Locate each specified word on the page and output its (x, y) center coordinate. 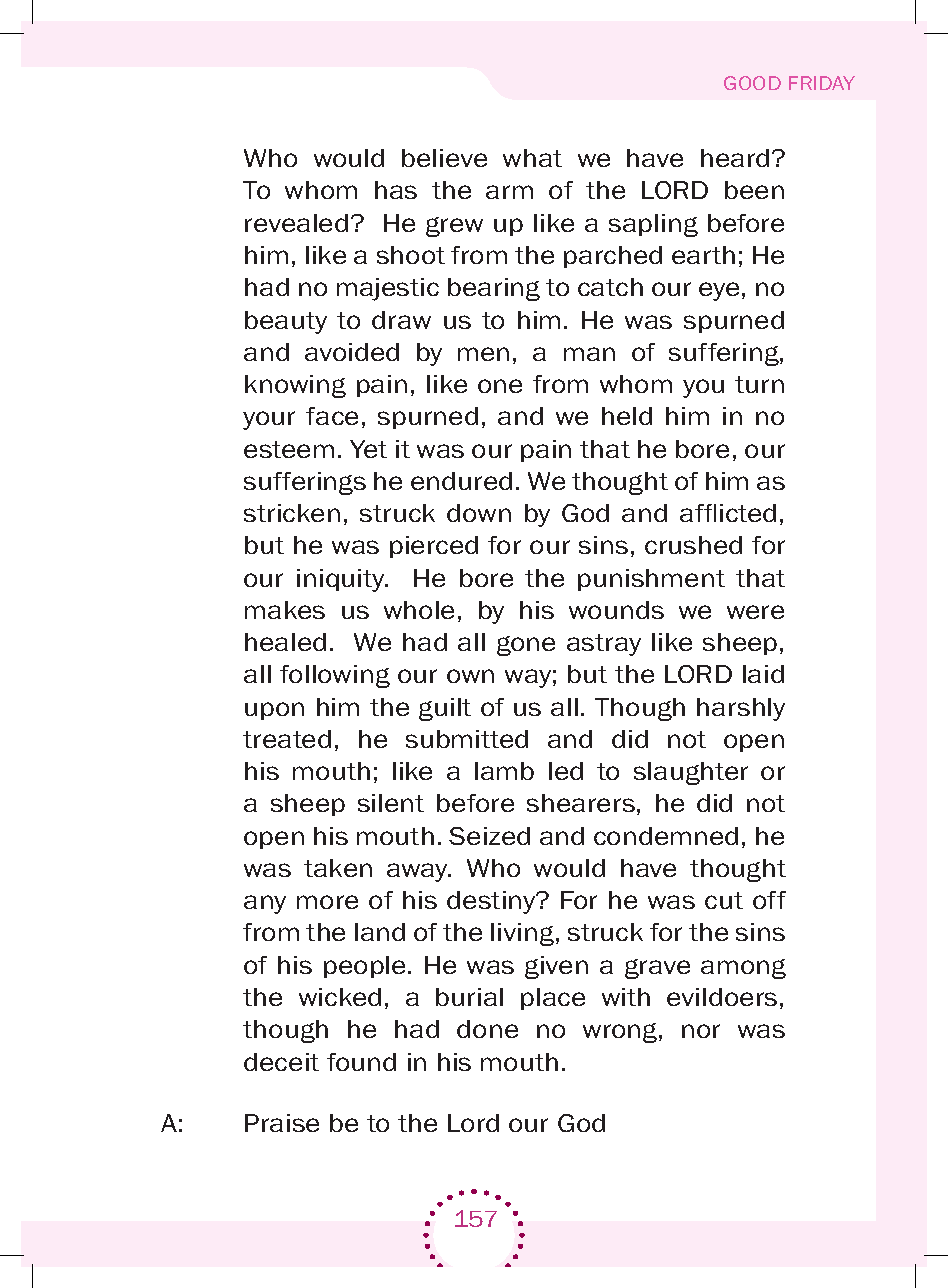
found (361, 1062)
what (532, 158)
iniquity (342, 580)
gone (526, 646)
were (755, 612)
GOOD (752, 83)
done (487, 1029)
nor (701, 1031)
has (396, 190)
